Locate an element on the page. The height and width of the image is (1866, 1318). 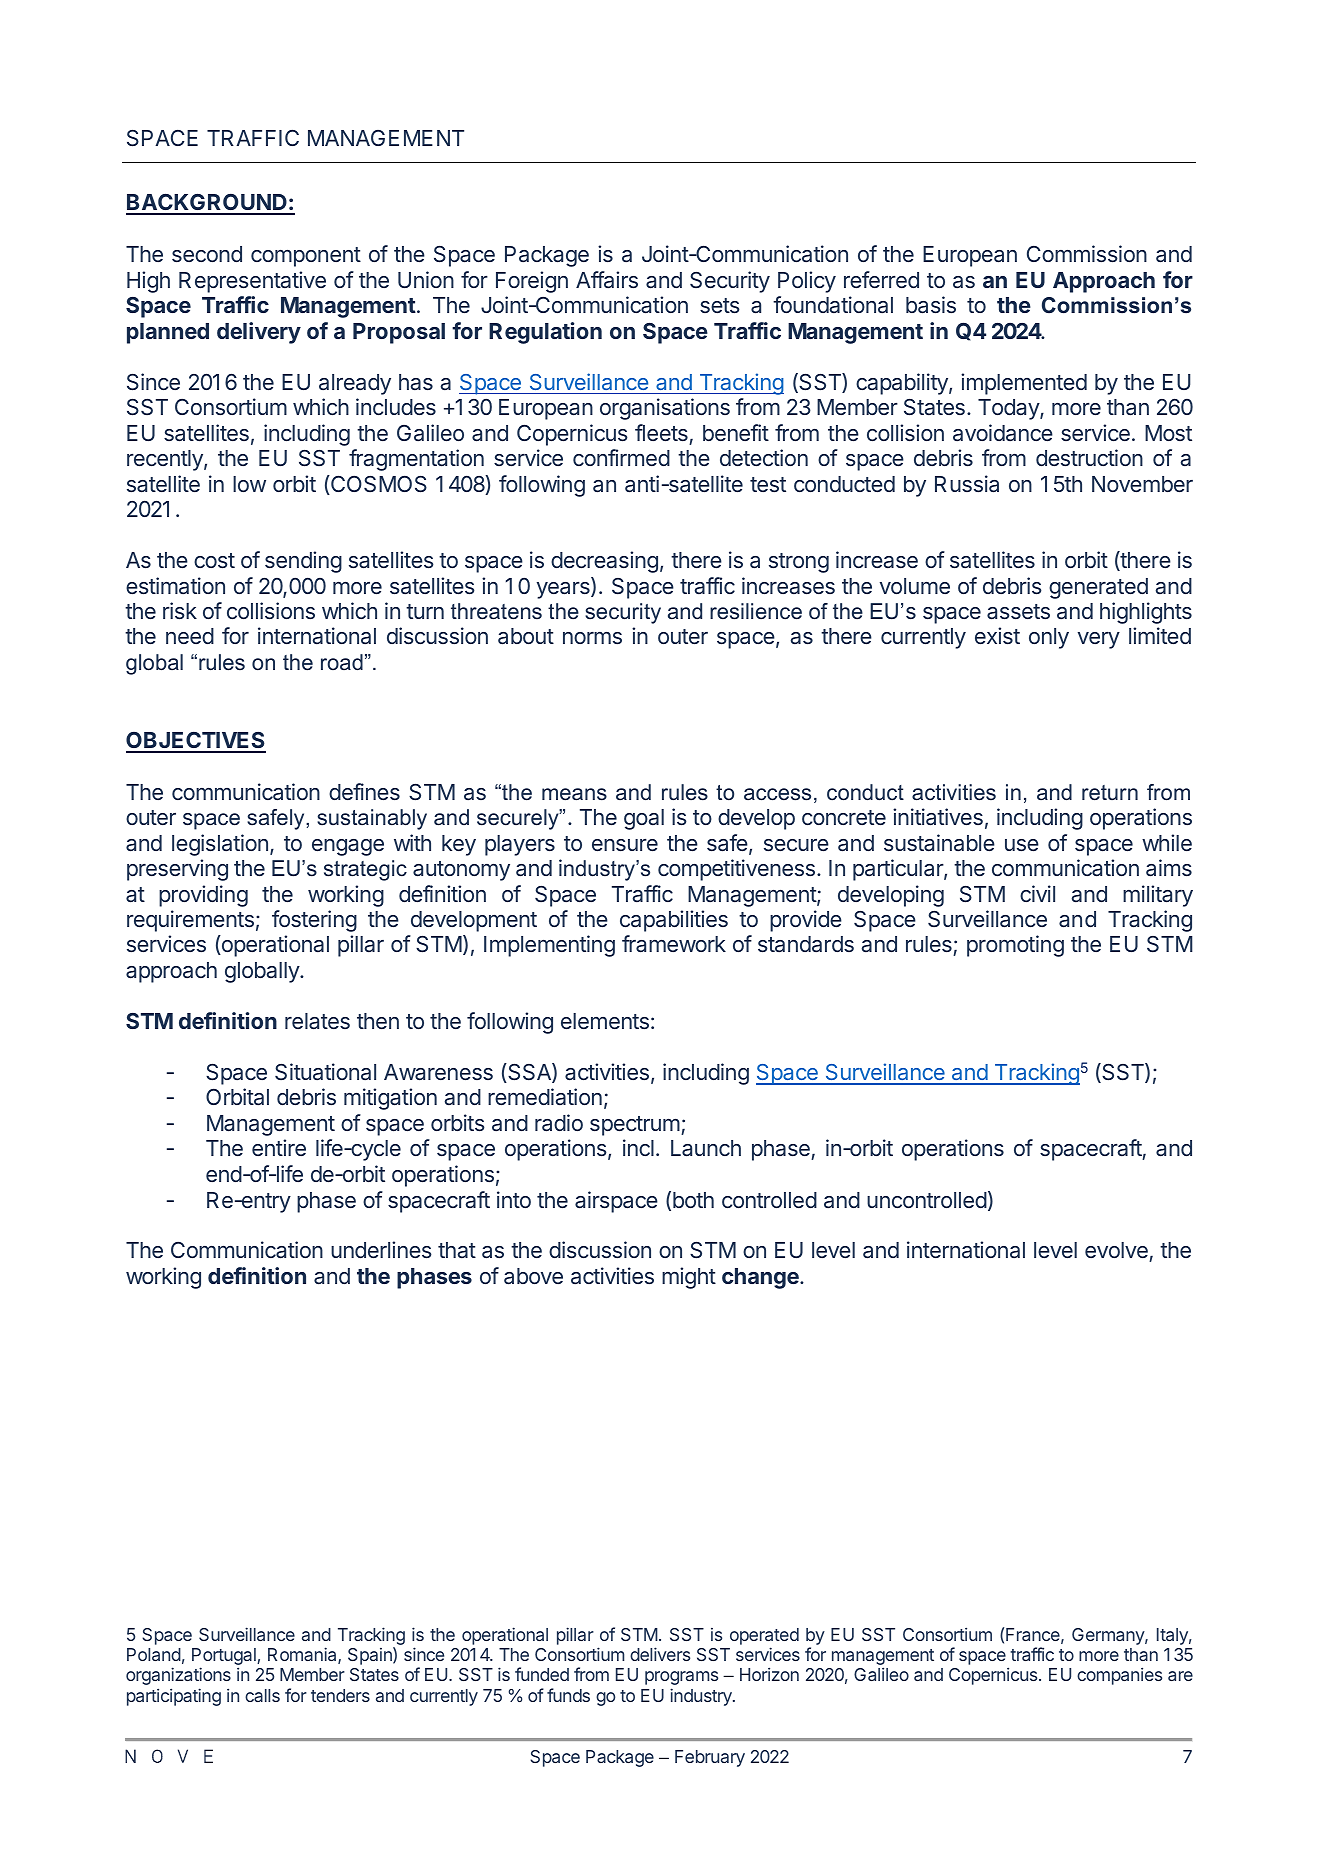
basis is located at coordinates (931, 305).
